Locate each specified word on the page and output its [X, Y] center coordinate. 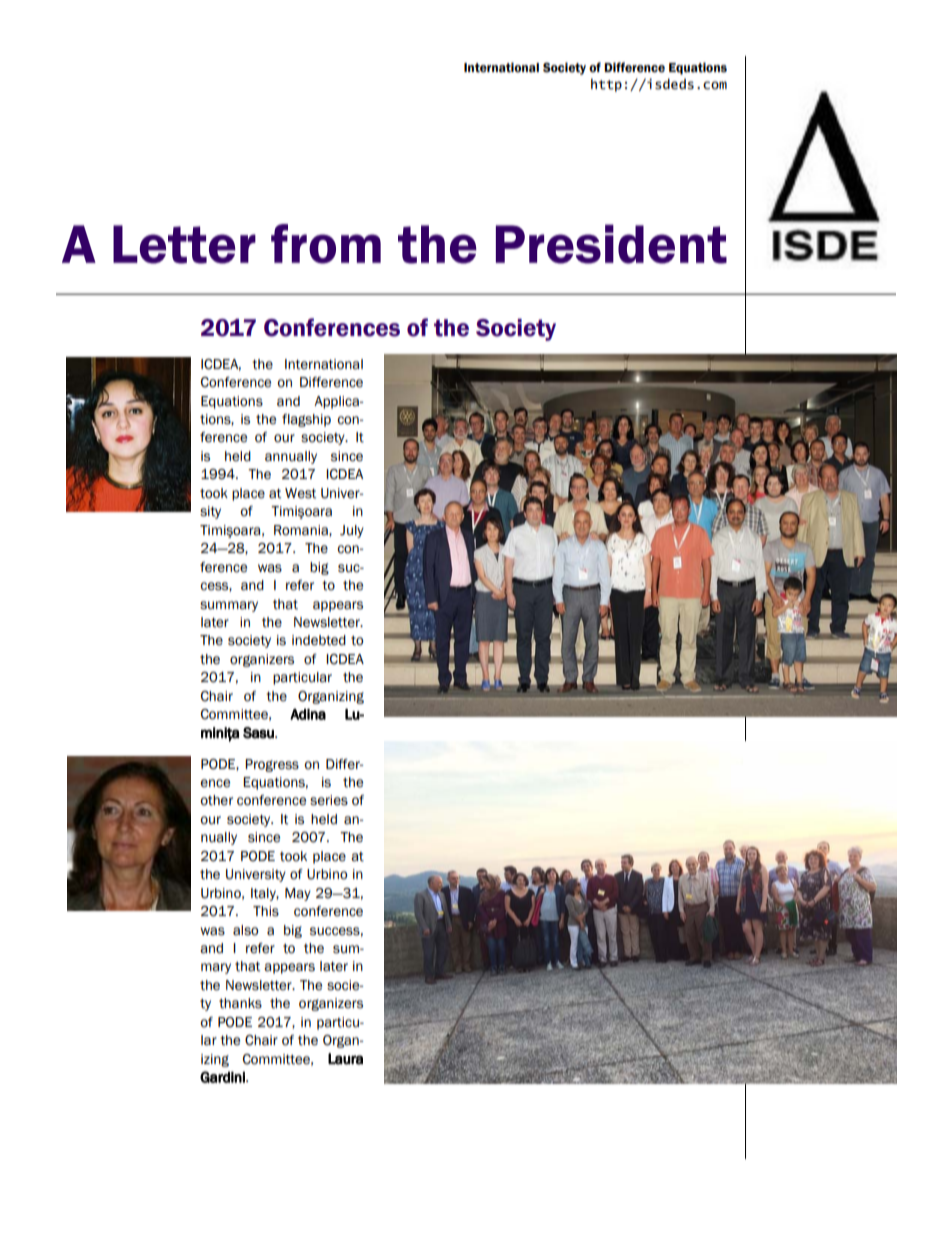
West [300, 493]
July [352, 531]
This [266, 911]
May [298, 894]
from [326, 244]
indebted [319, 640]
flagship [306, 420]
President [611, 244]
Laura [345, 1059]
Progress [272, 765]
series [329, 800]
